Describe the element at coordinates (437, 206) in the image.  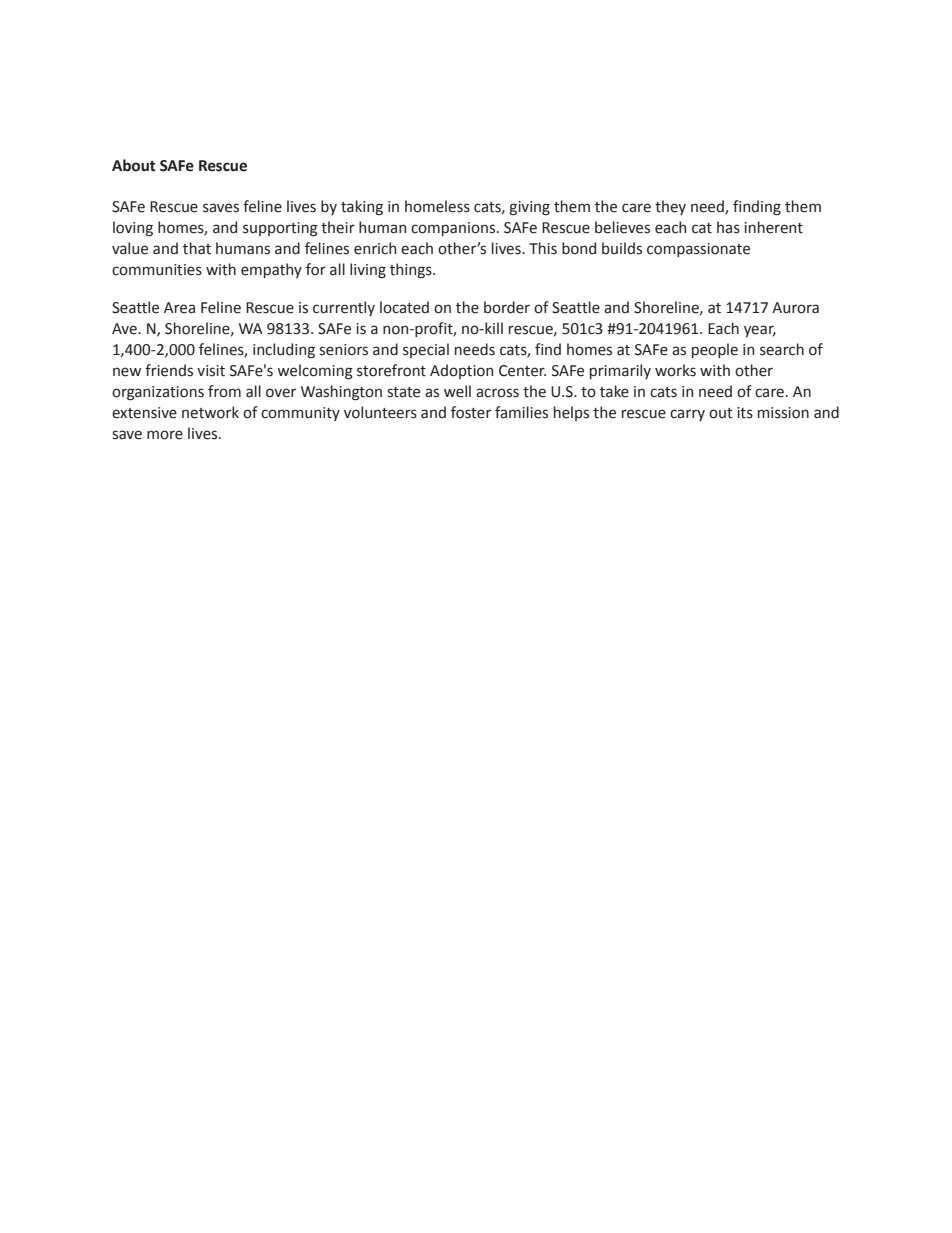
I see `homeless` at that location.
